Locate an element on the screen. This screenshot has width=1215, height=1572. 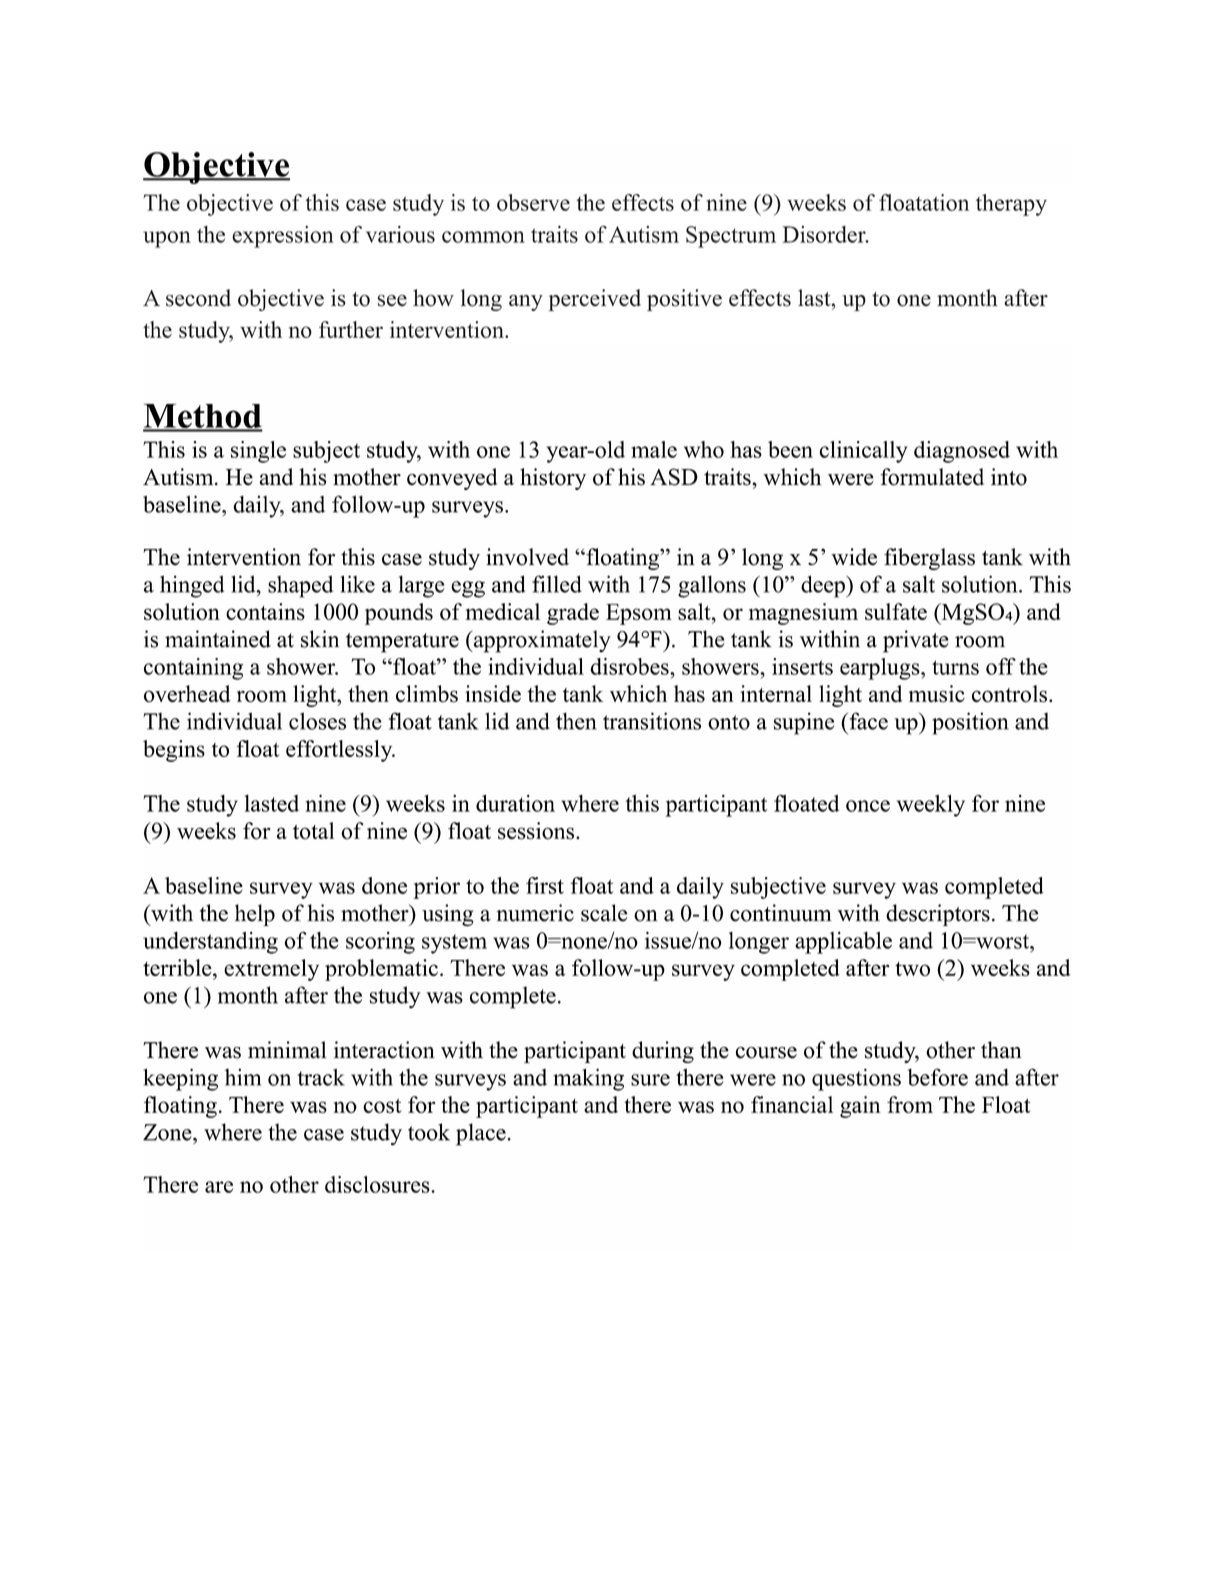
place is located at coordinates (481, 1134).
